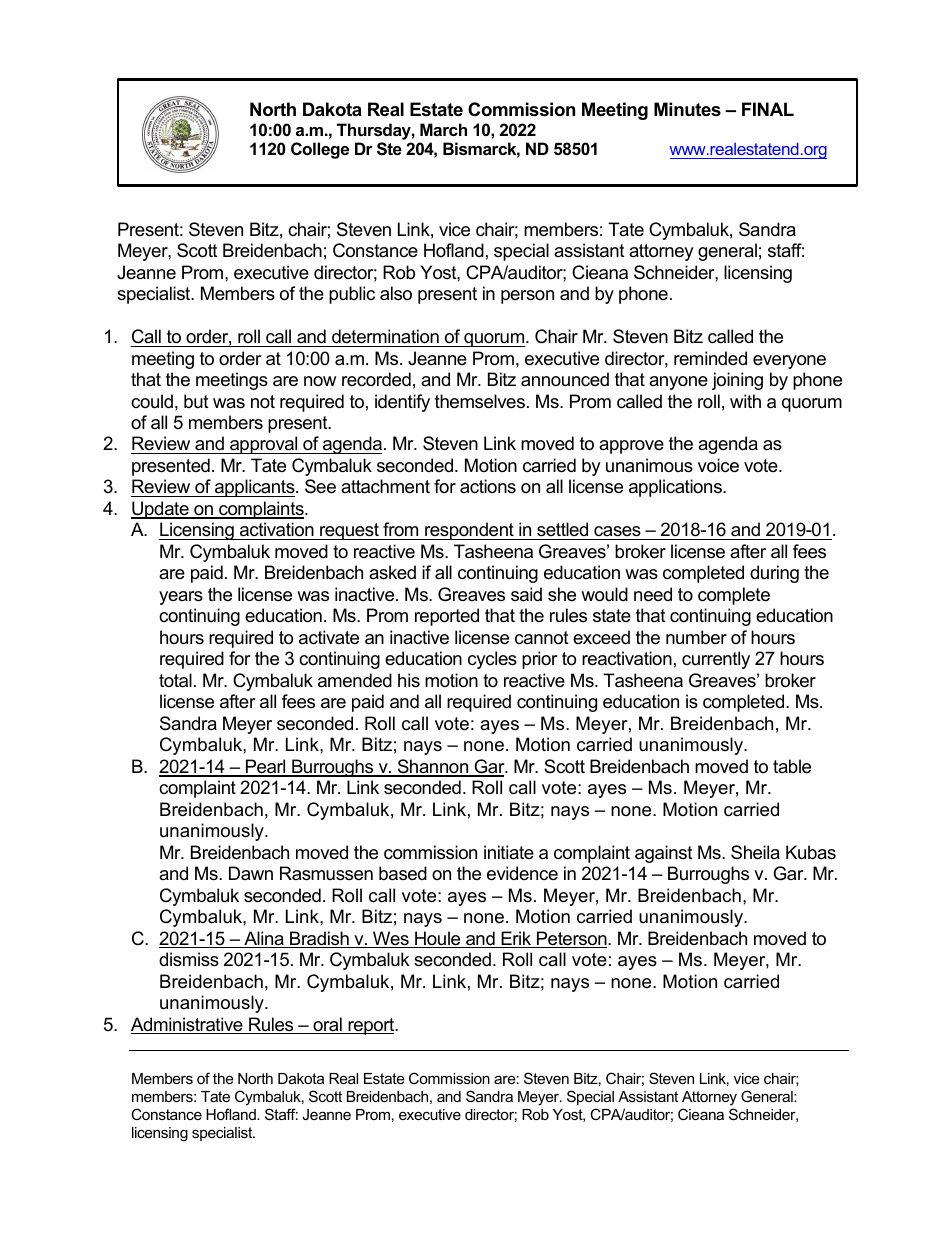 The height and width of the page is (1233, 952). Describe the element at coordinates (443, 129) in the page. I see `March` at that location.
